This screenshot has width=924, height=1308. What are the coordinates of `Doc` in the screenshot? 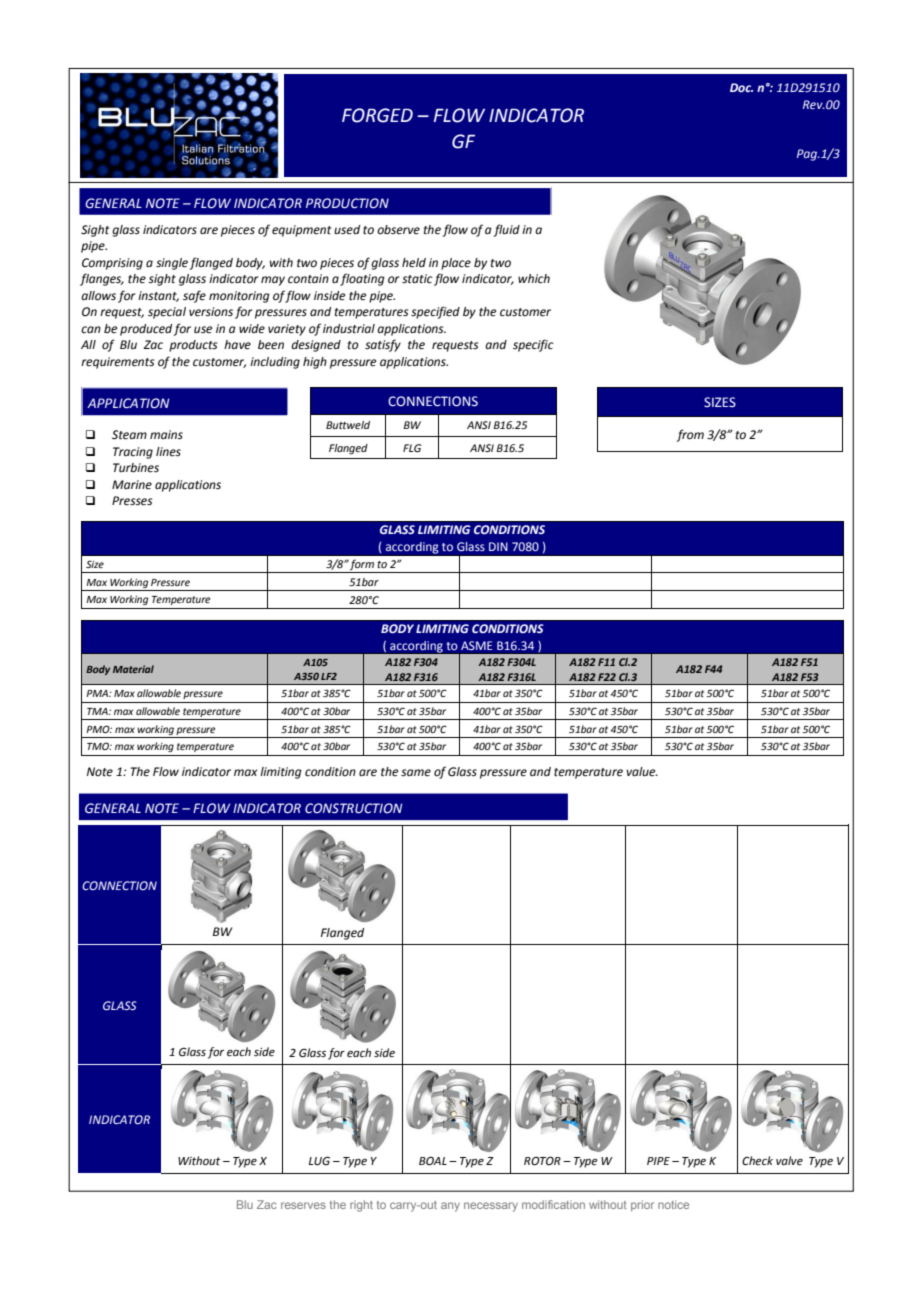 It's located at (741, 87).
